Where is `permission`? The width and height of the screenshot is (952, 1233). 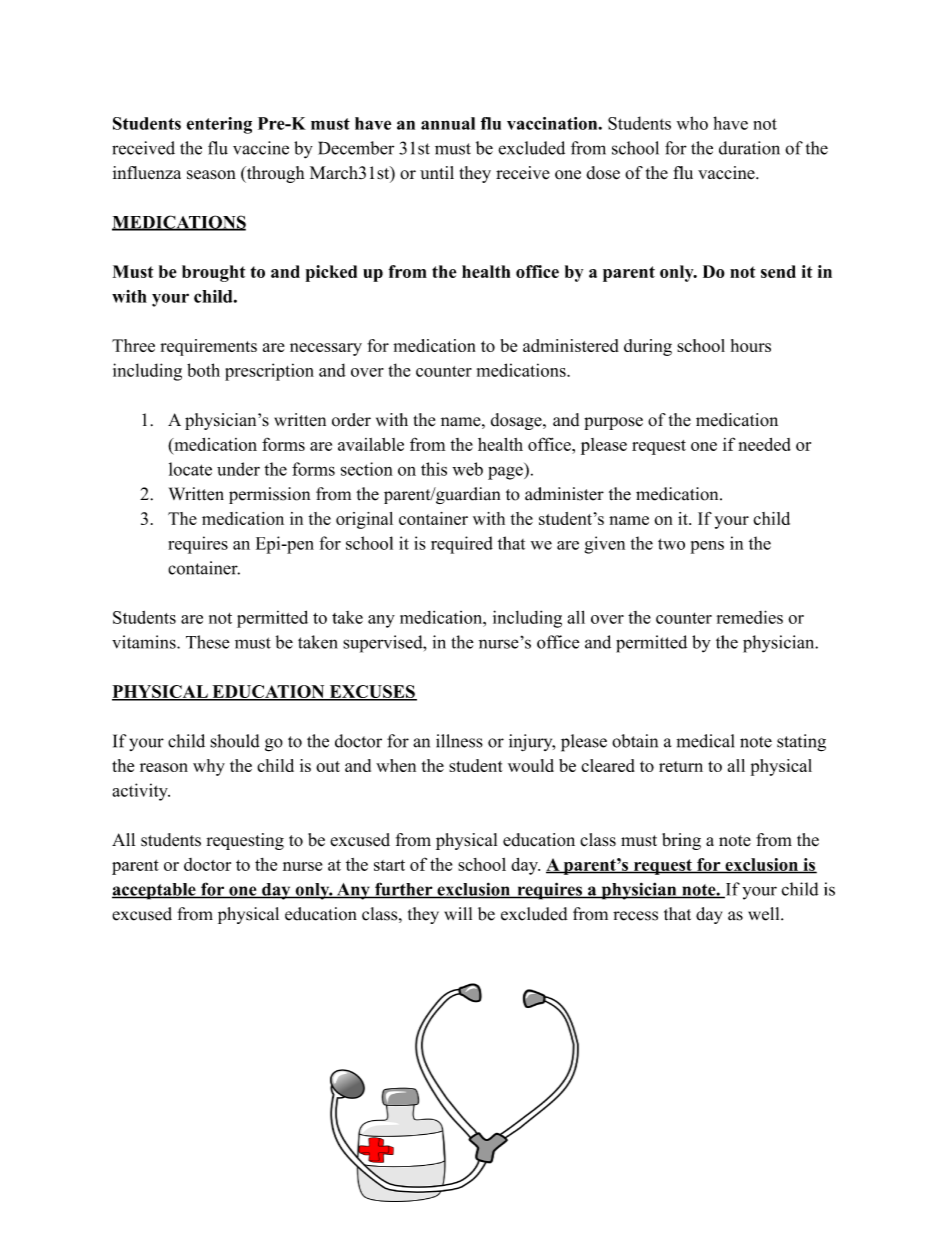 permission is located at coordinates (269, 495).
